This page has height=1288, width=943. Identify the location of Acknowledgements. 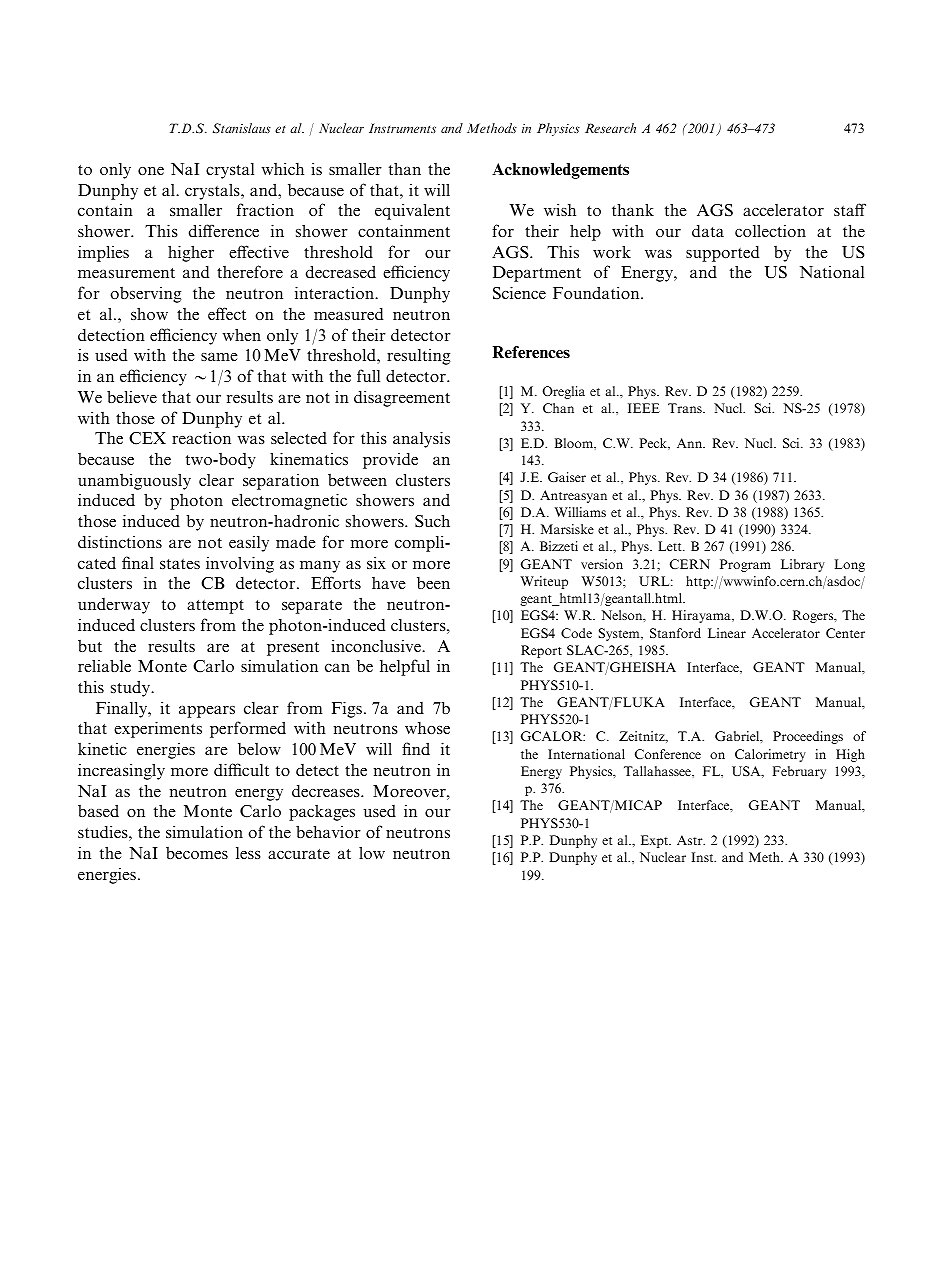
(560, 171).
